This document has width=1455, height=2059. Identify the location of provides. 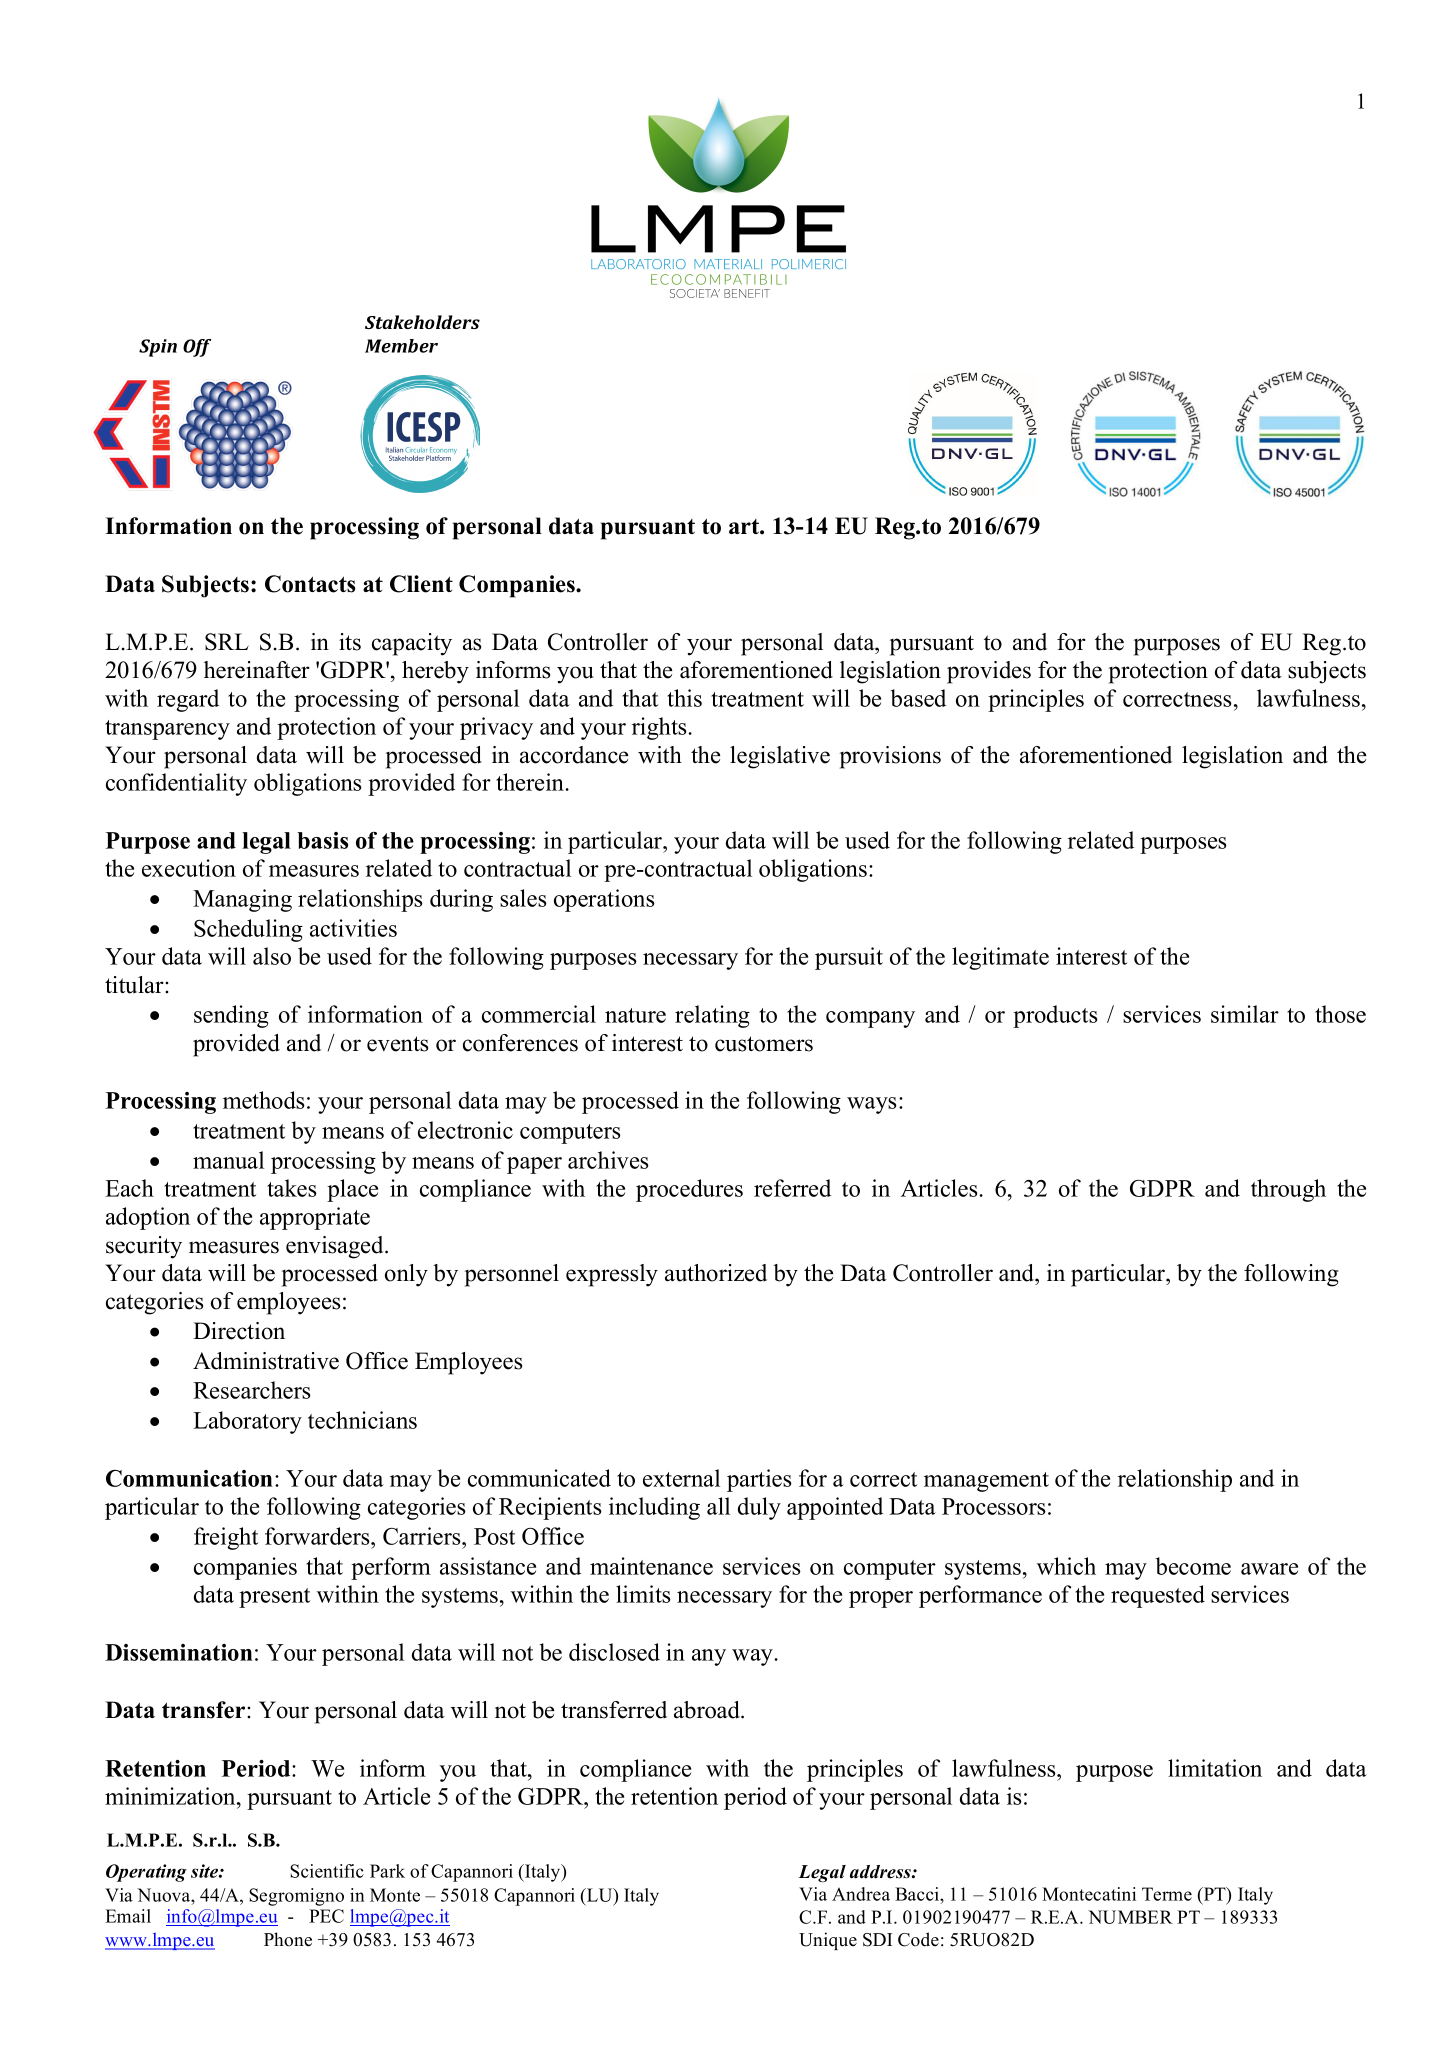
(989, 672).
